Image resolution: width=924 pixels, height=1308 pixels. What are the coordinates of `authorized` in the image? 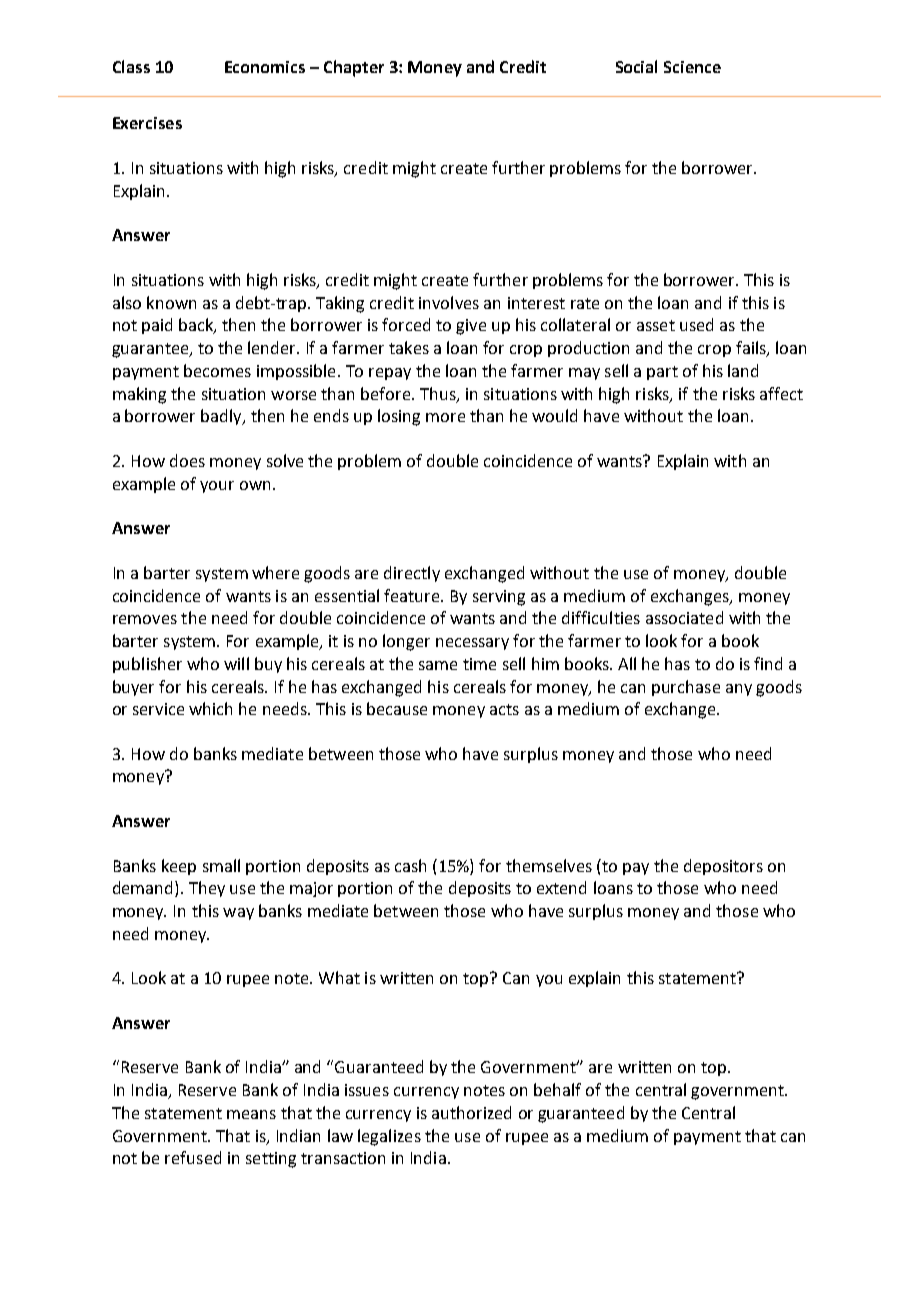 It's located at (471, 1112).
